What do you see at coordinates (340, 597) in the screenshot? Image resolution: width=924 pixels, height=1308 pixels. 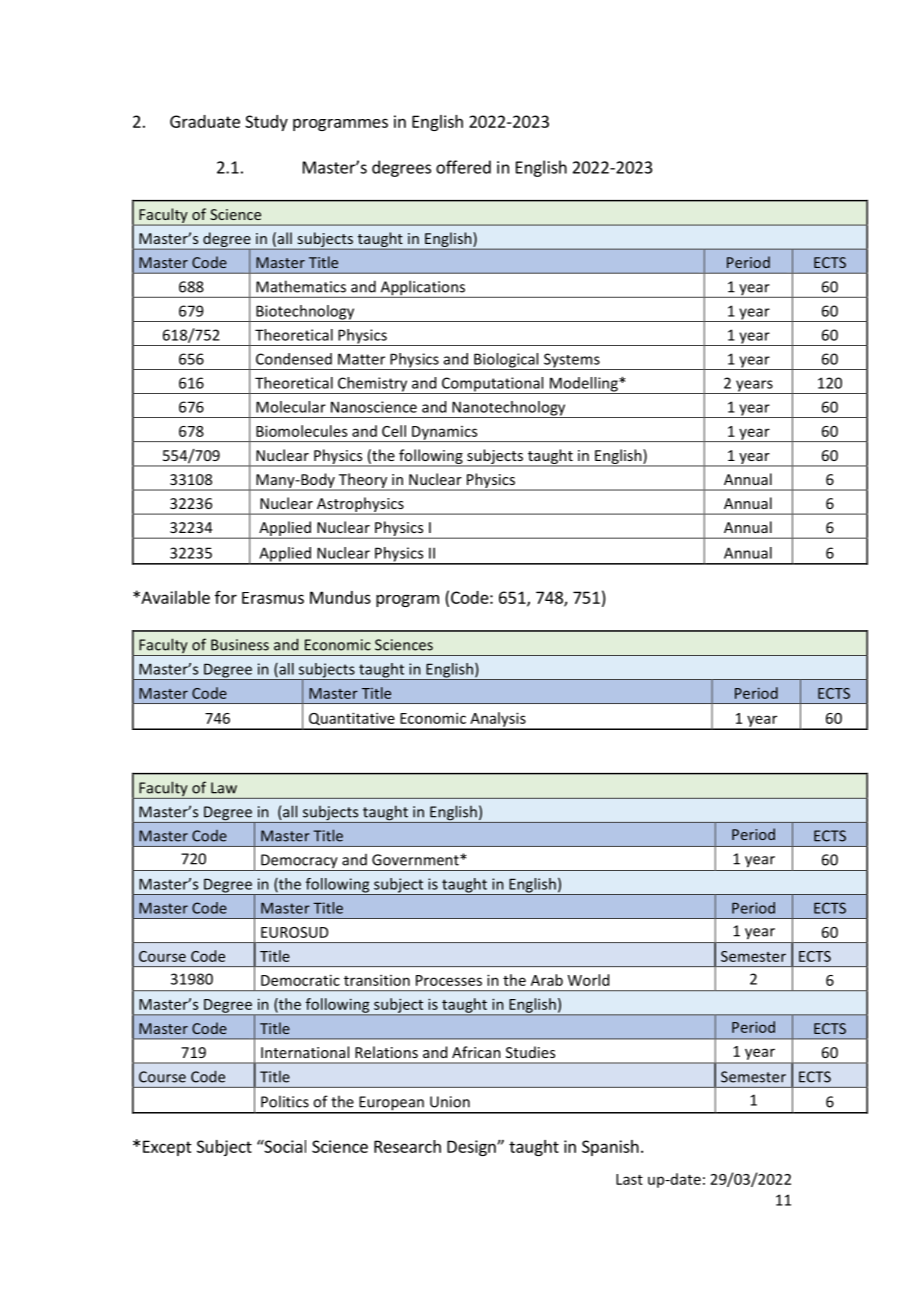 I see `Mundus` at bounding box center [340, 597].
